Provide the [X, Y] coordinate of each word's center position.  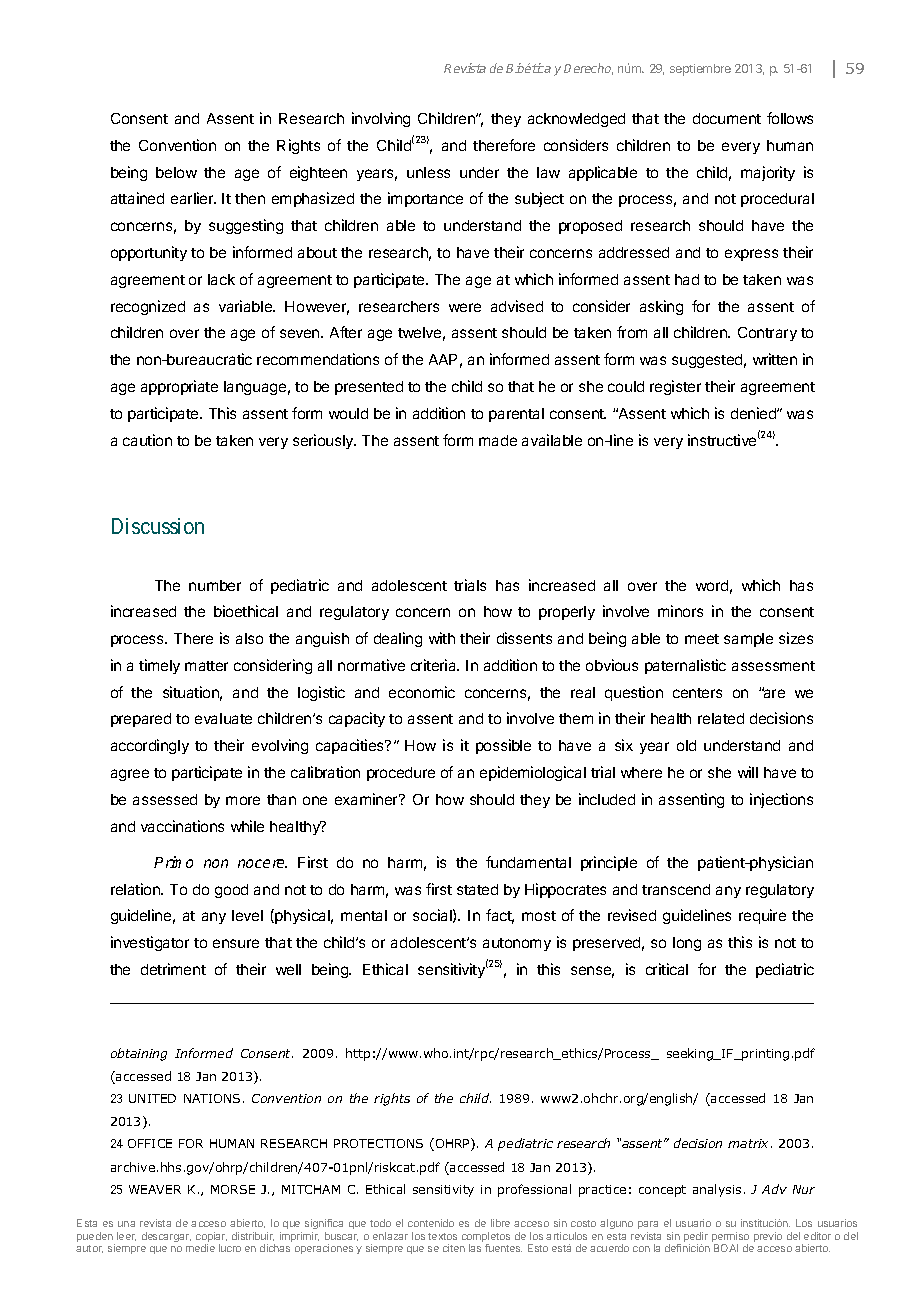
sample [748, 640]
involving [381, 119]
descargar [166, 1237]
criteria [435, 665]
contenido [431, 1223]
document [727, 118]
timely [159, 666]
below [176, 172]
